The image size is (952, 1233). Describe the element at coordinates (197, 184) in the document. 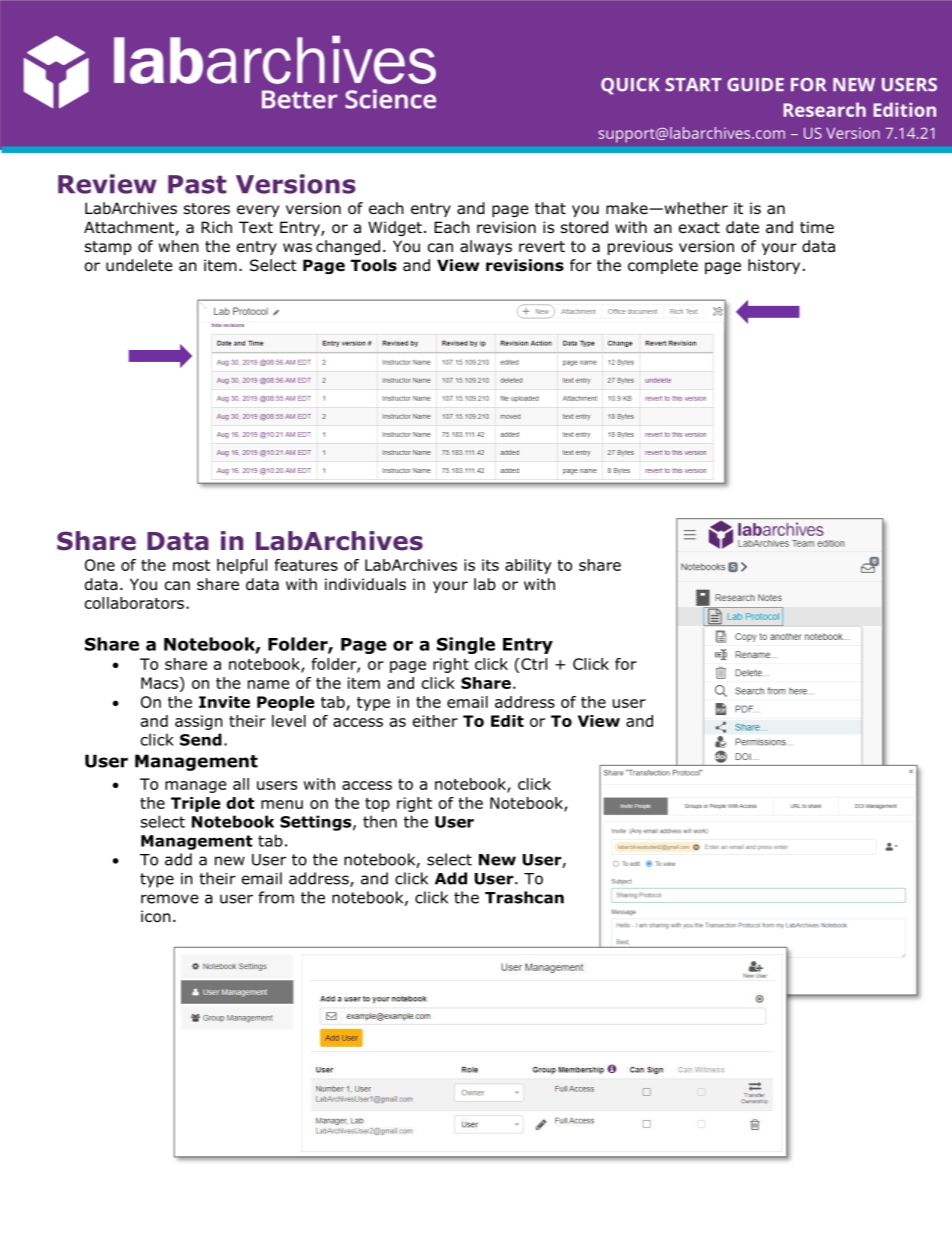

I see `Past` at that location.
